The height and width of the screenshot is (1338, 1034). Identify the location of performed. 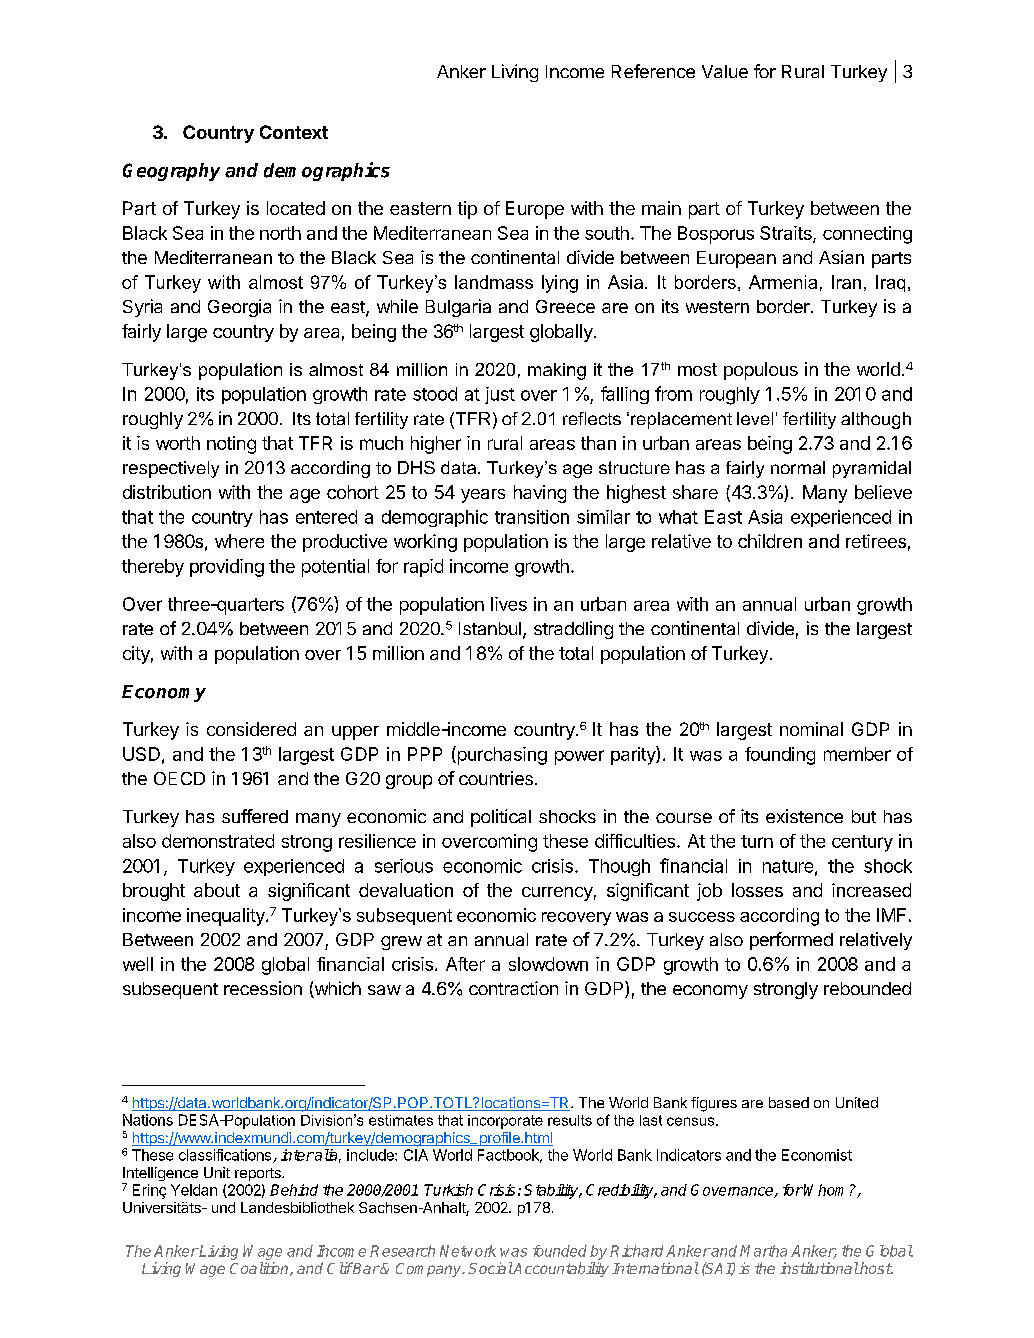
(791, 941).
